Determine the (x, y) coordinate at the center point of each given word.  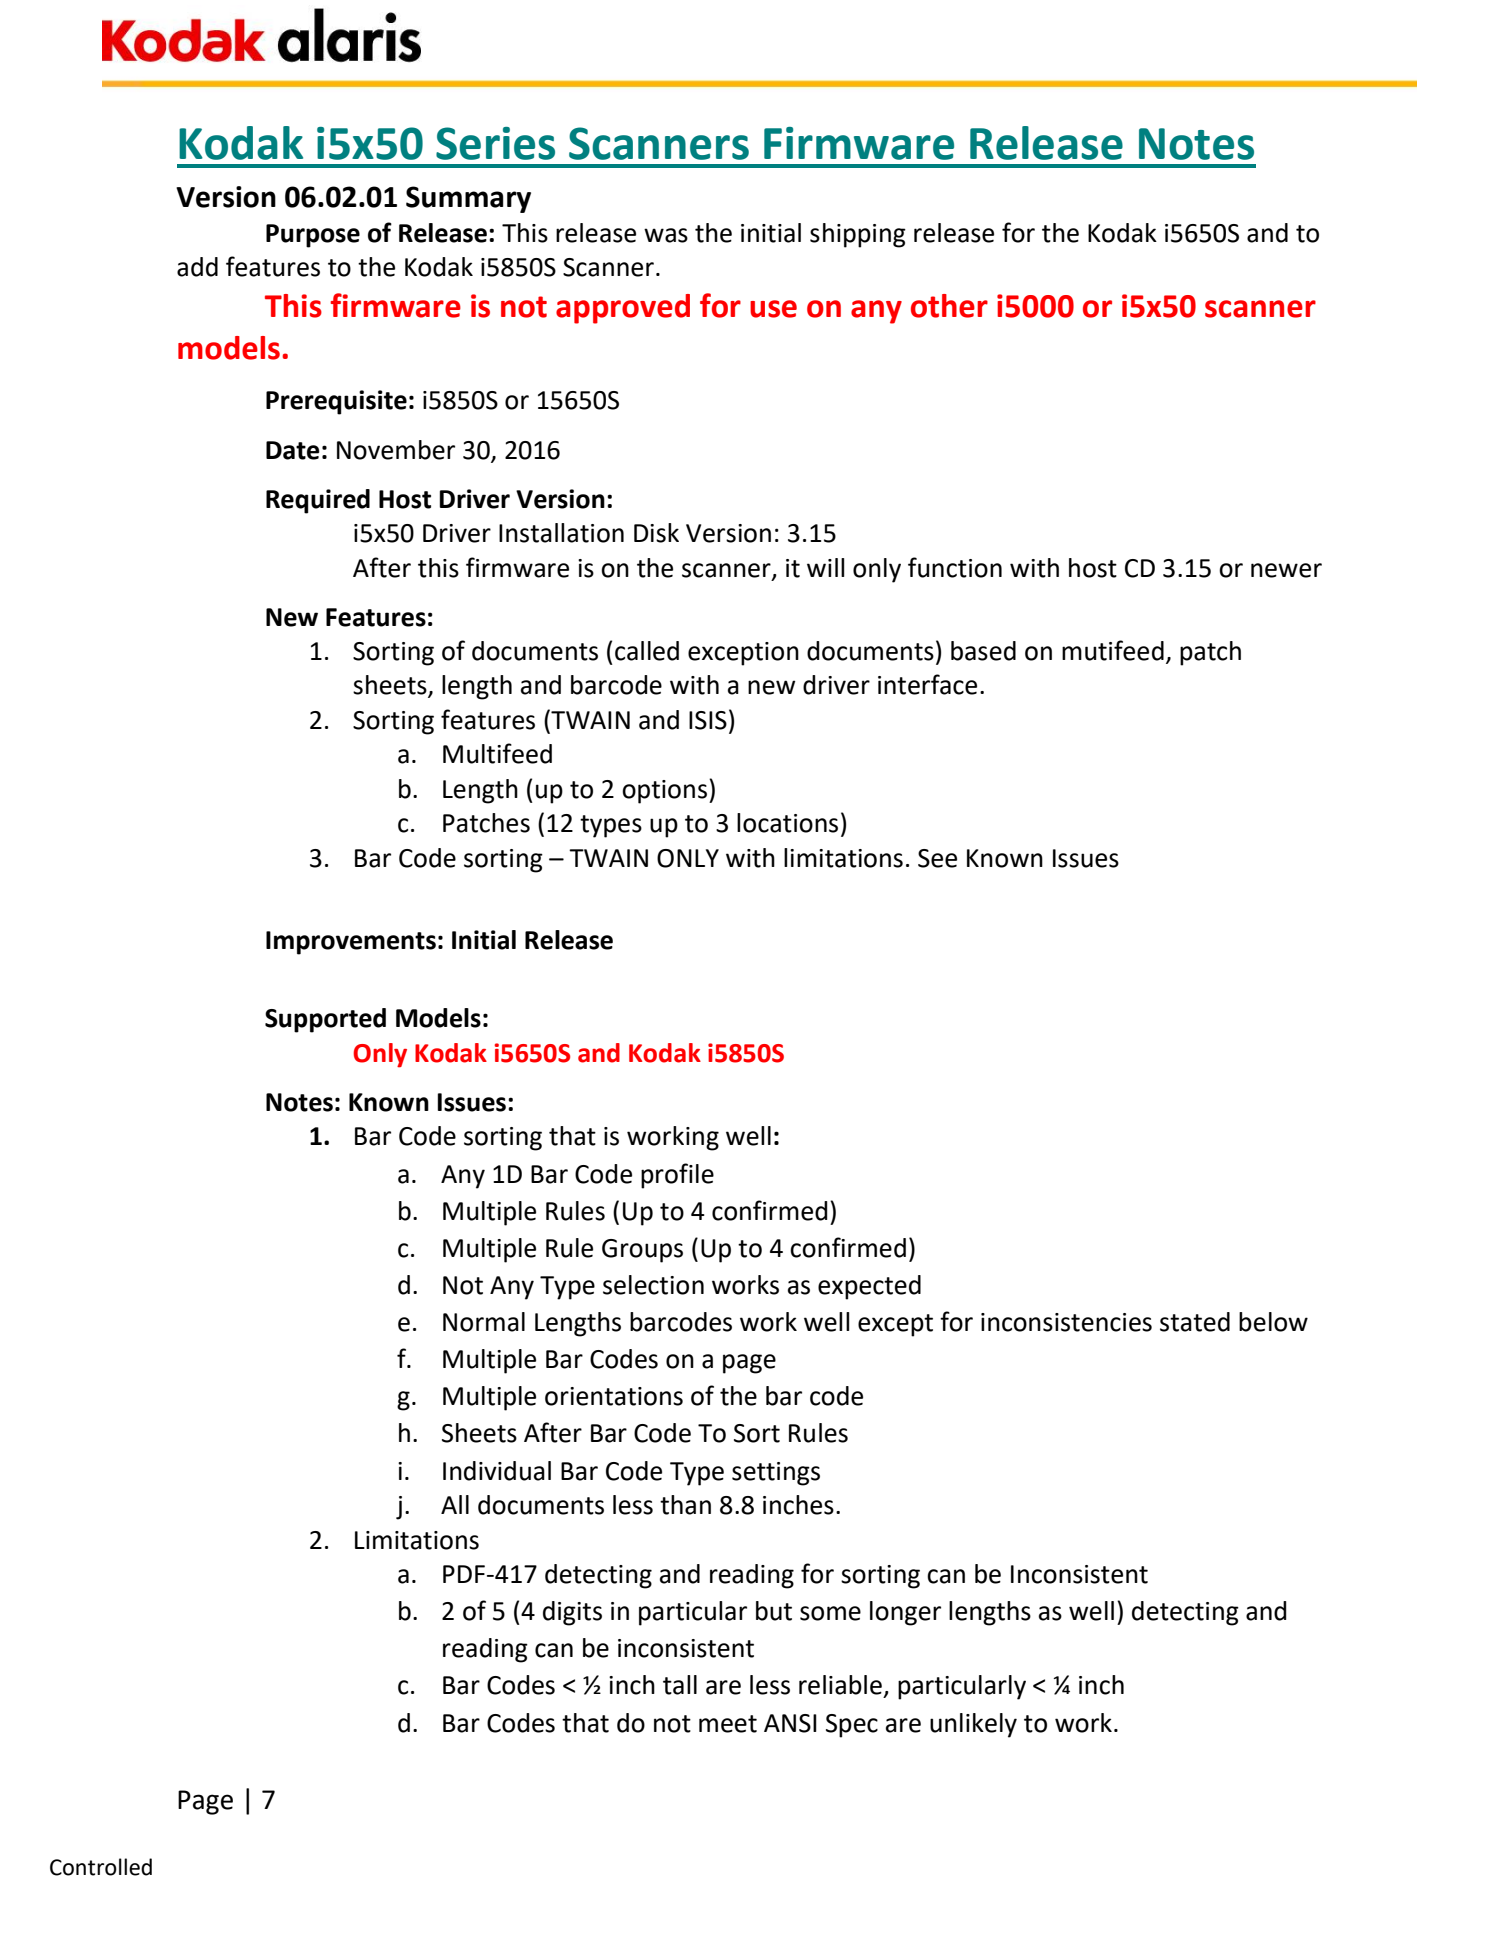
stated (1195, 1322)
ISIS (708, 720)
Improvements (351, 943)
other (949, 306)
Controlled (101, 1867)
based (983, 651)
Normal (484, 1322)
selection (653, 1285)
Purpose (313, 236)
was (666, 235)
